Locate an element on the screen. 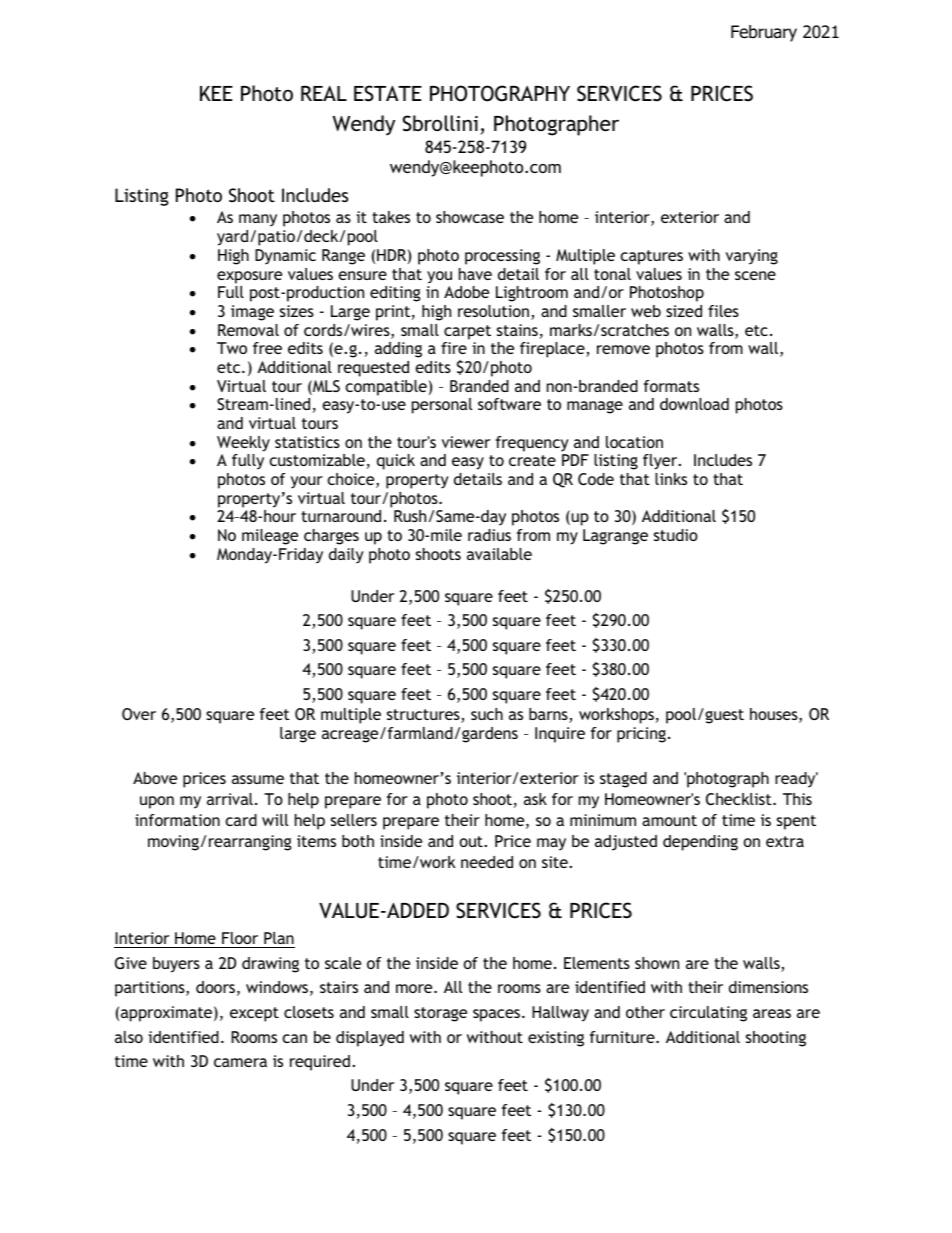 This screenshot has width=952, height=1233. Over is located at coordinates (139, 714).
